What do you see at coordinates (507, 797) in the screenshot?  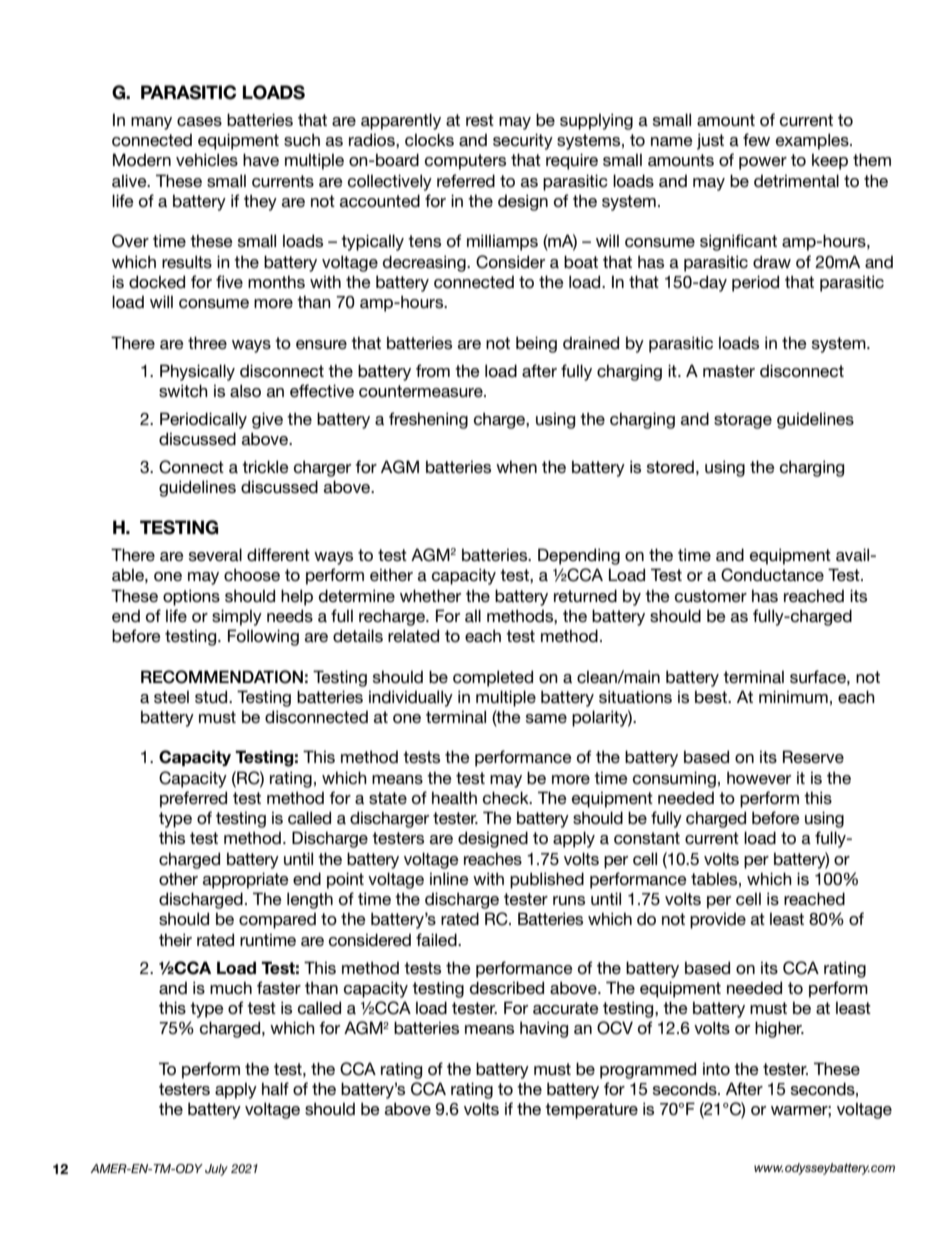 I see `check` at bounding box center [507, 797].
